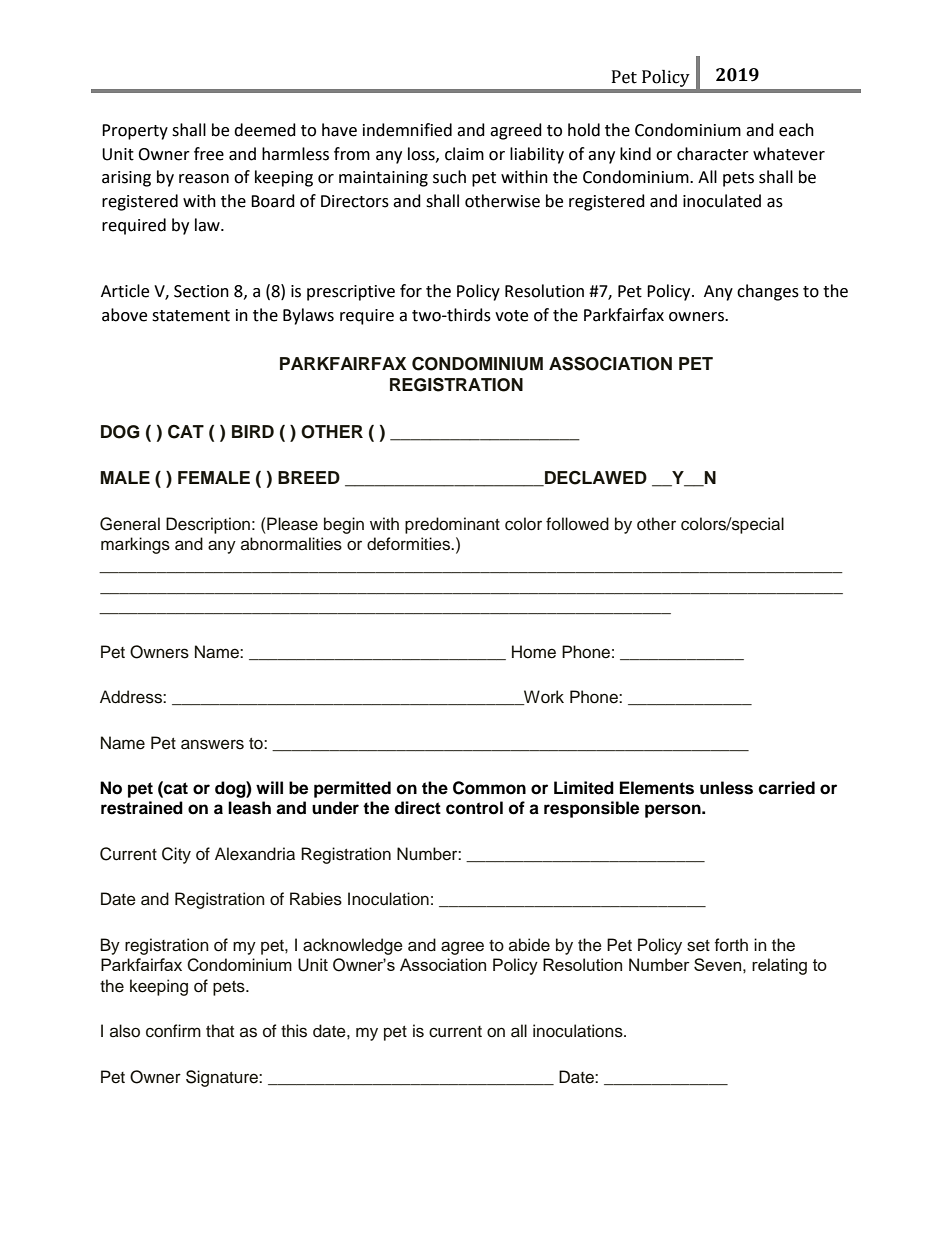  I want to click on free, so click(209, 154).
